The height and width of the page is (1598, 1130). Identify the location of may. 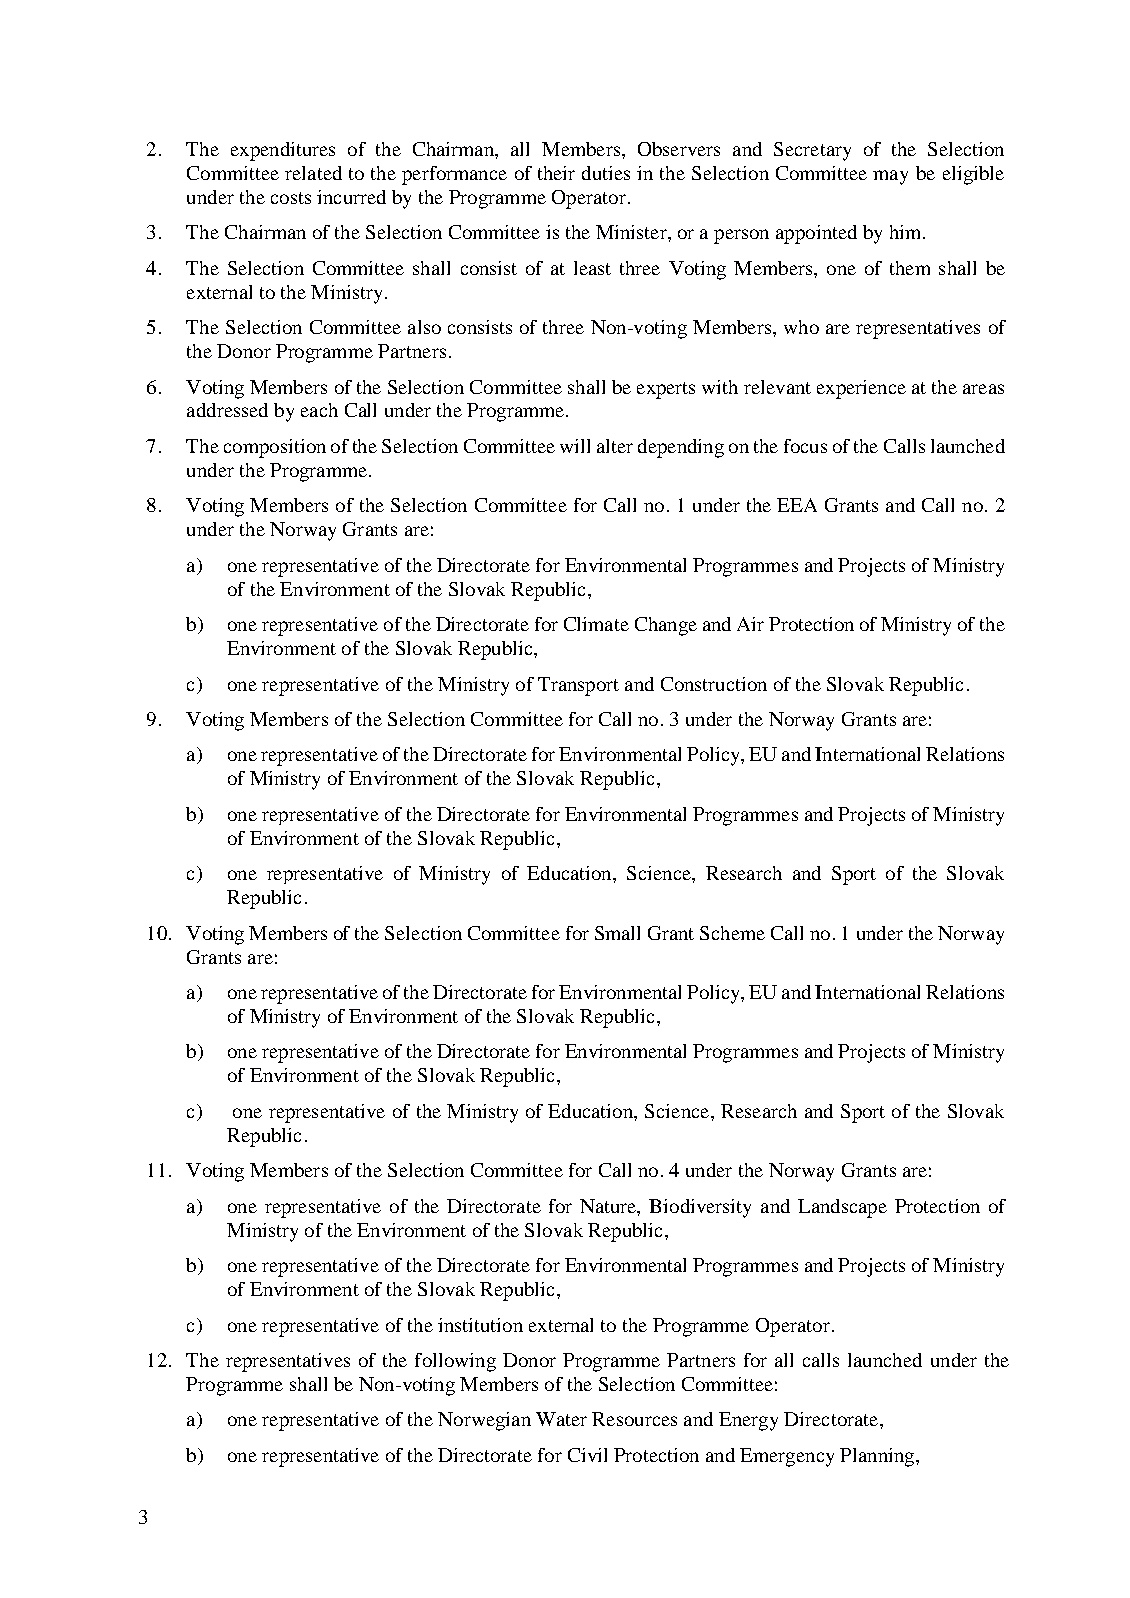
(890, 177).
